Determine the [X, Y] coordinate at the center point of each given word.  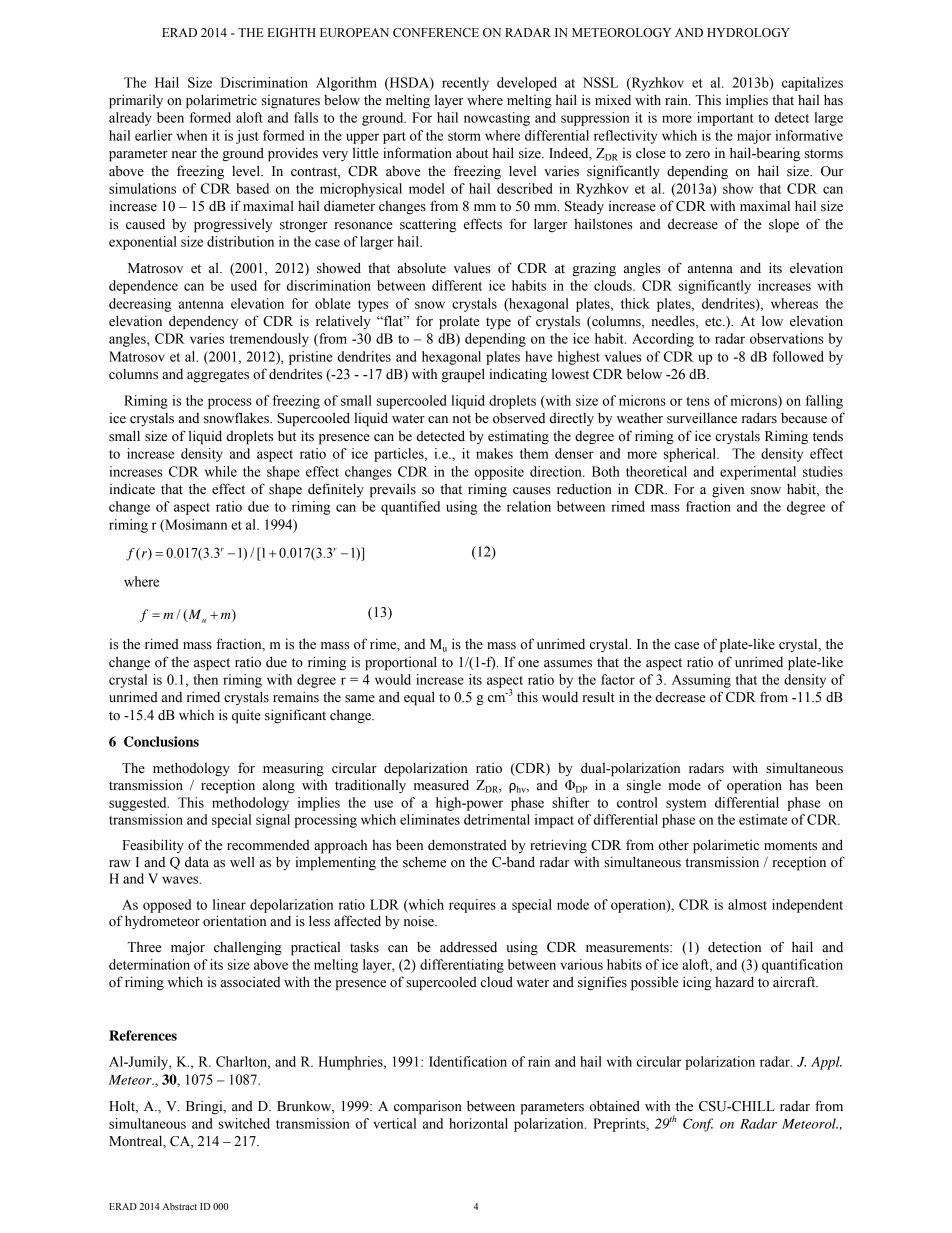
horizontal [478, 1123]
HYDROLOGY [748, 33]
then [205, 679]
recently [465, 84]
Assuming [701, 681]
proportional [401, 663]
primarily [136, 101]
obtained [615, 1106]
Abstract [180, 1206]
